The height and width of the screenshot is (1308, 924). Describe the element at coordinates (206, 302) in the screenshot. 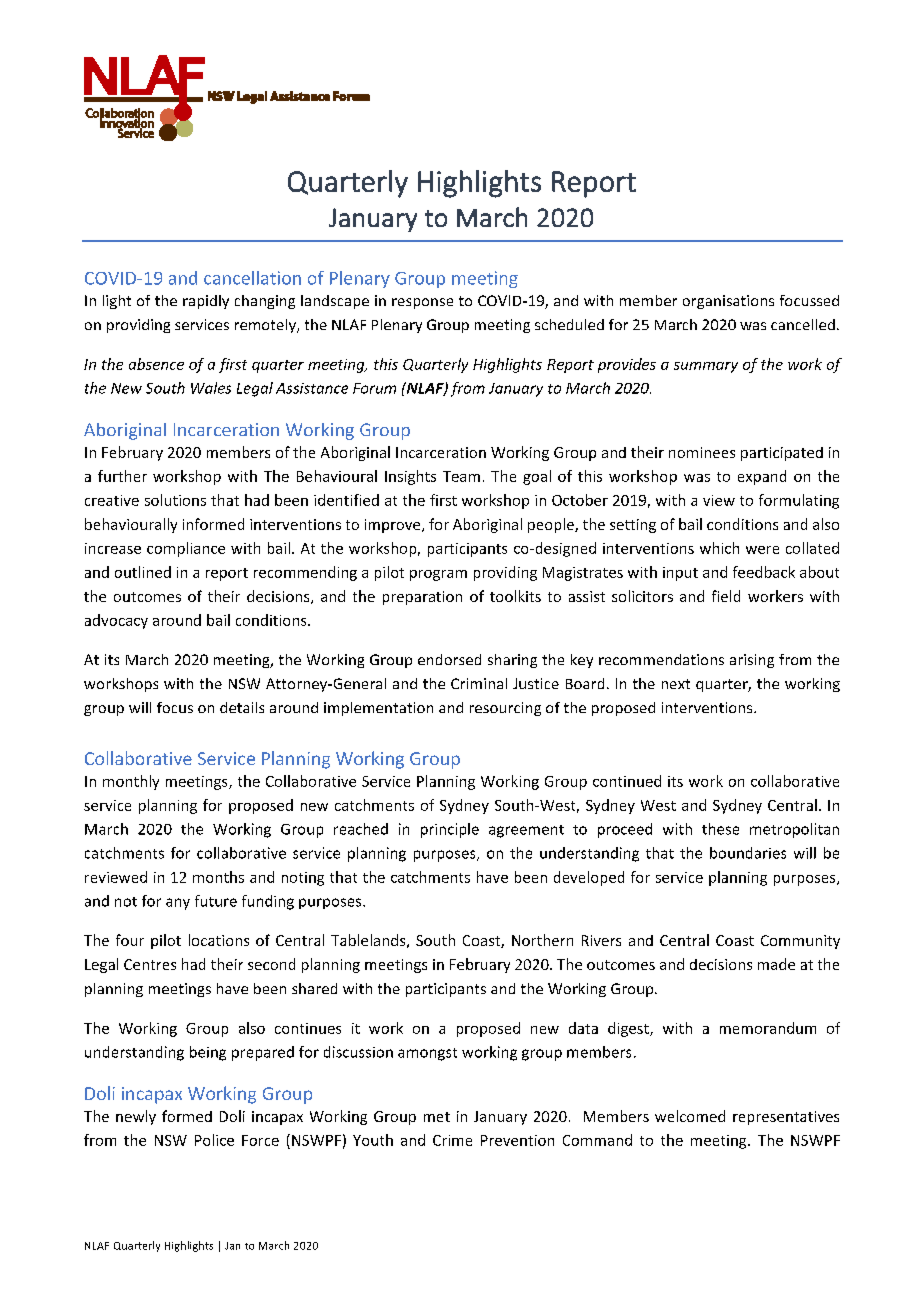

I see `rapidly` at that location.
